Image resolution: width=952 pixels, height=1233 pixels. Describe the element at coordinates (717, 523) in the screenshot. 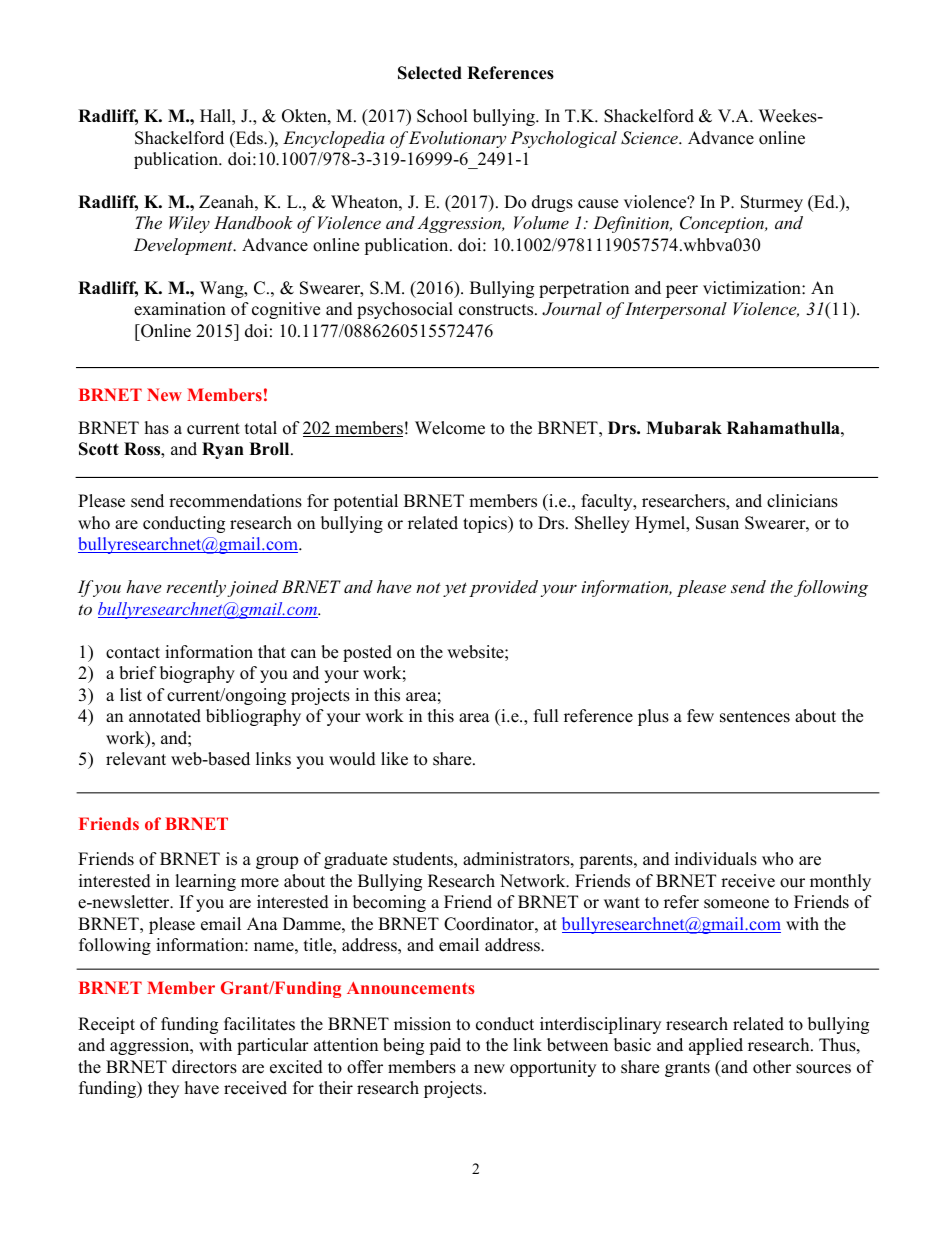

I see `Susan` at that location.
